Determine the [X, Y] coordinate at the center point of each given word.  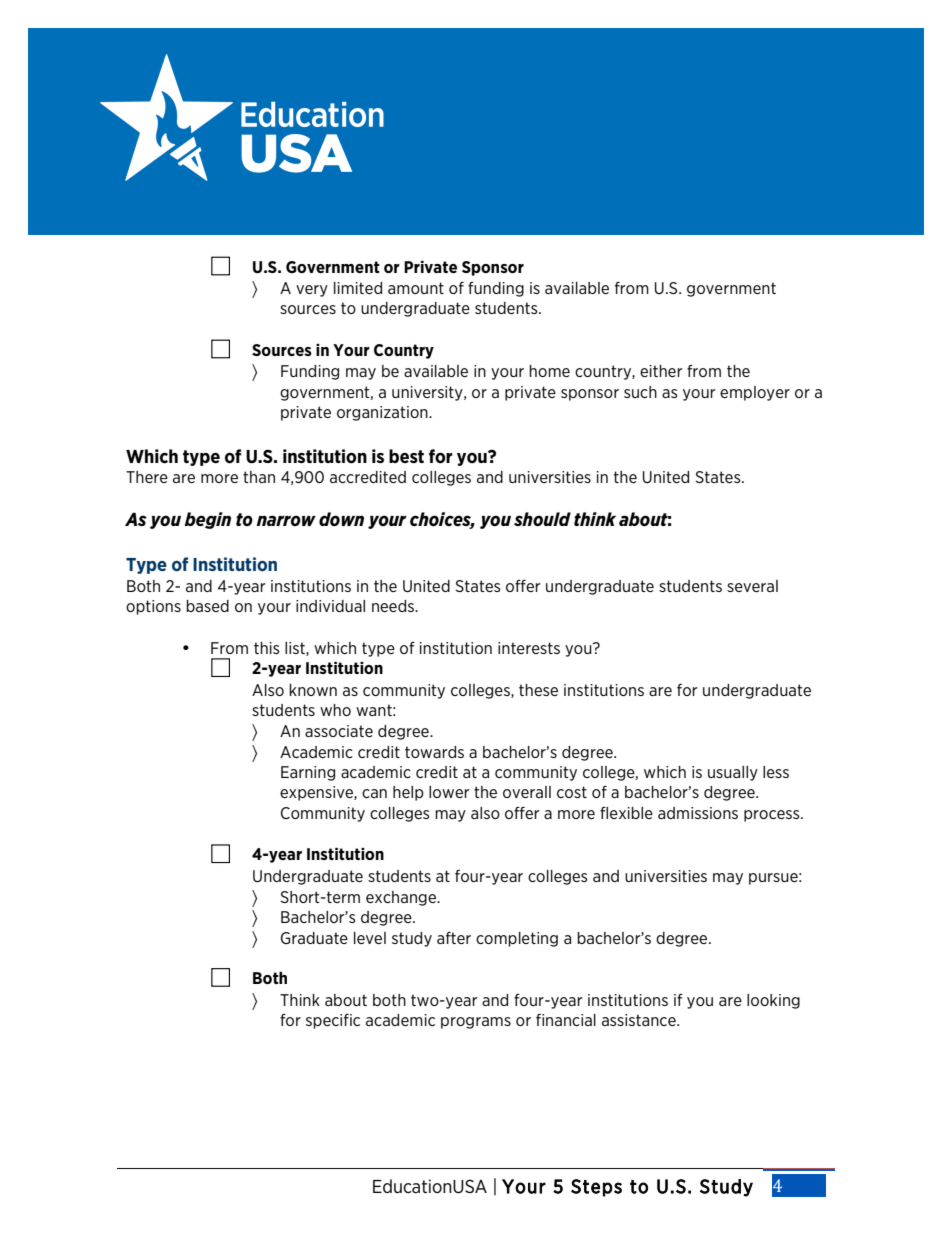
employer [755, 393]
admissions [698, 813]
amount [416, 288]
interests [529, 648]
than [259, 477]
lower [449, 792]
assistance [640, 1020]
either [661, 371]
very [312, 291]
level [370, 938]
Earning [308, 773]
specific [333, 1021]
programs [476, 1023]
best [406, 456]
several [752, 586]
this [267, 648]
